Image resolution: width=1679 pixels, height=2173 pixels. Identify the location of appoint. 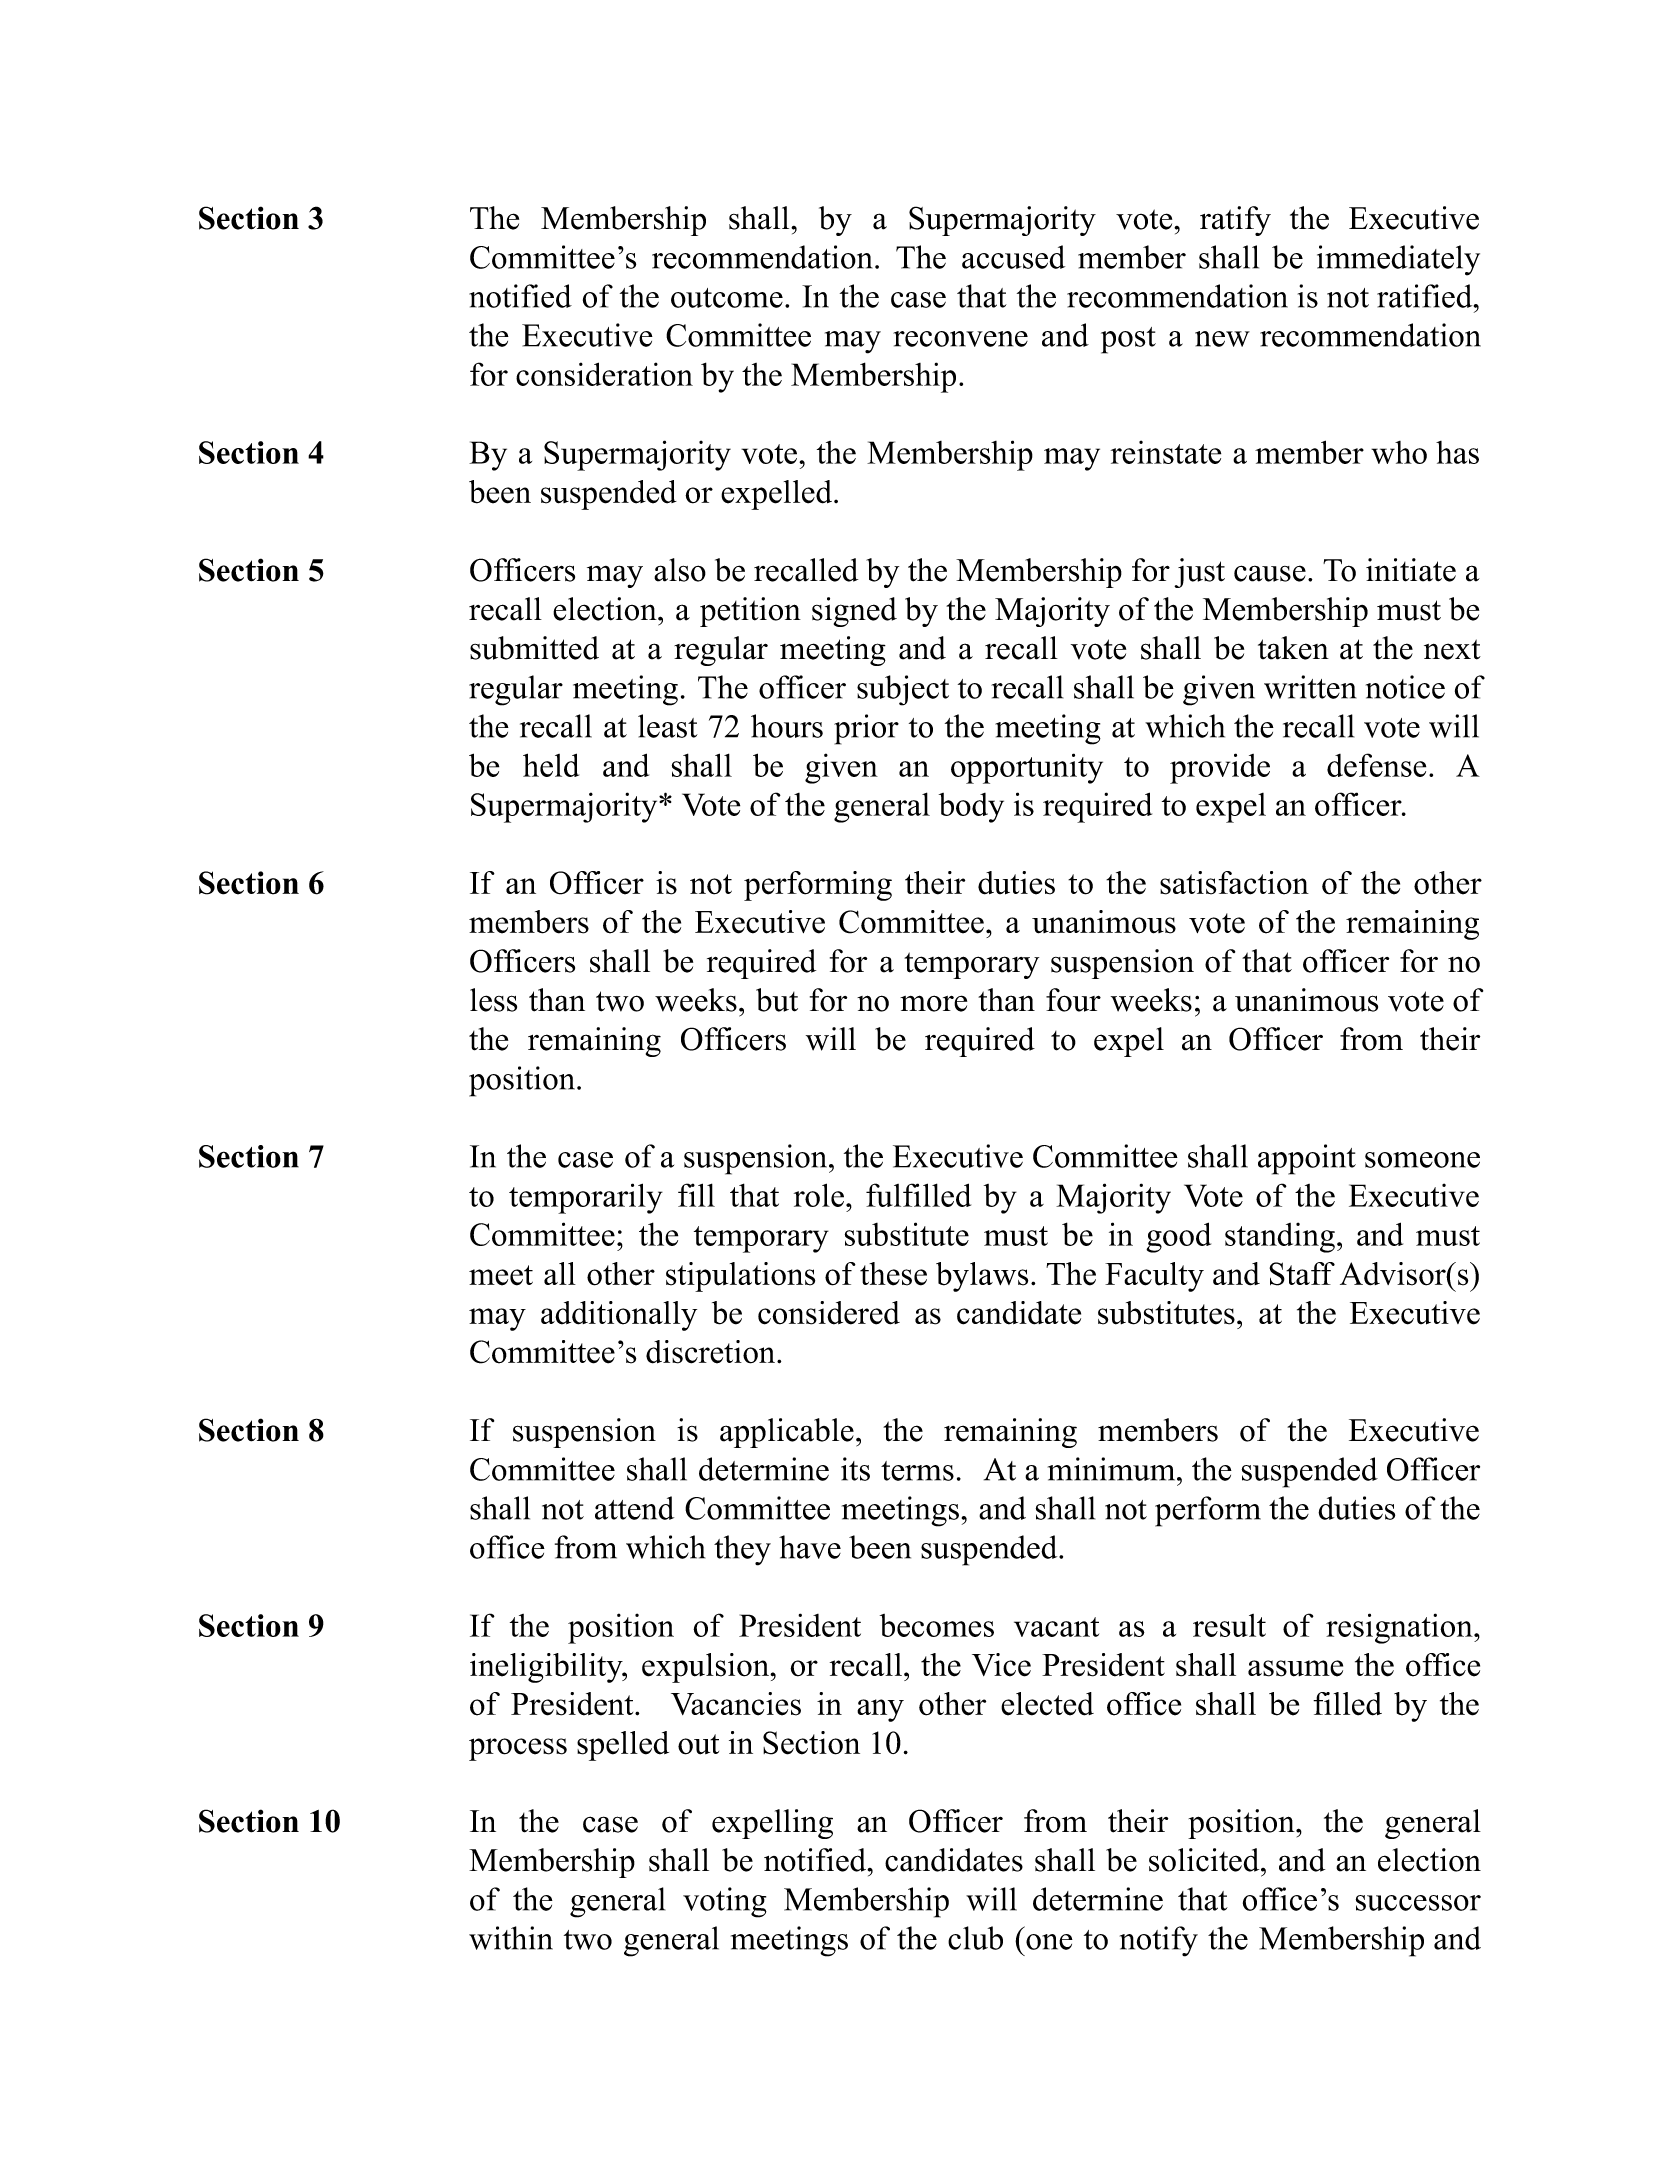
(1307, 1159).
